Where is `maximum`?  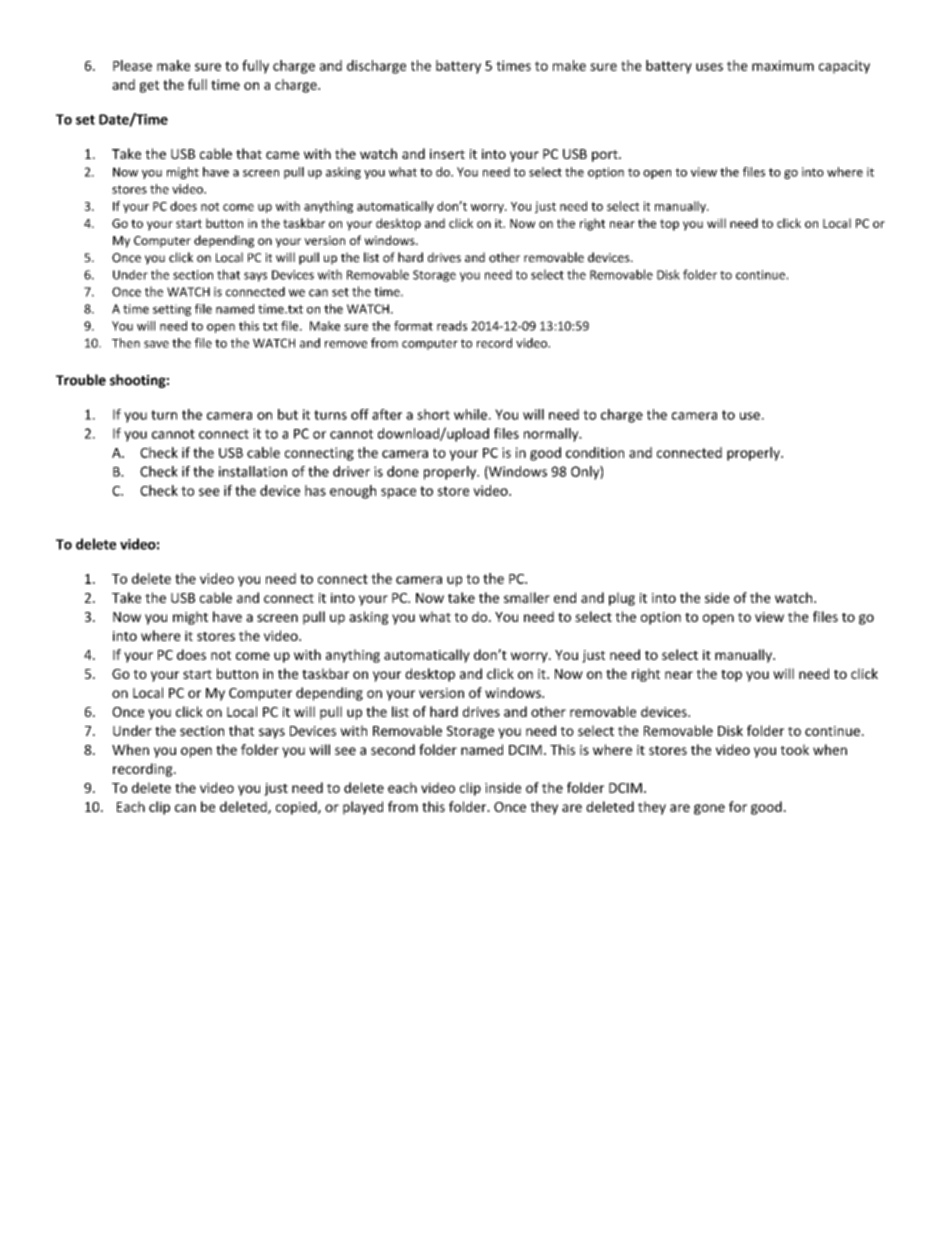
maximum is located at coordinates (783, 65).
